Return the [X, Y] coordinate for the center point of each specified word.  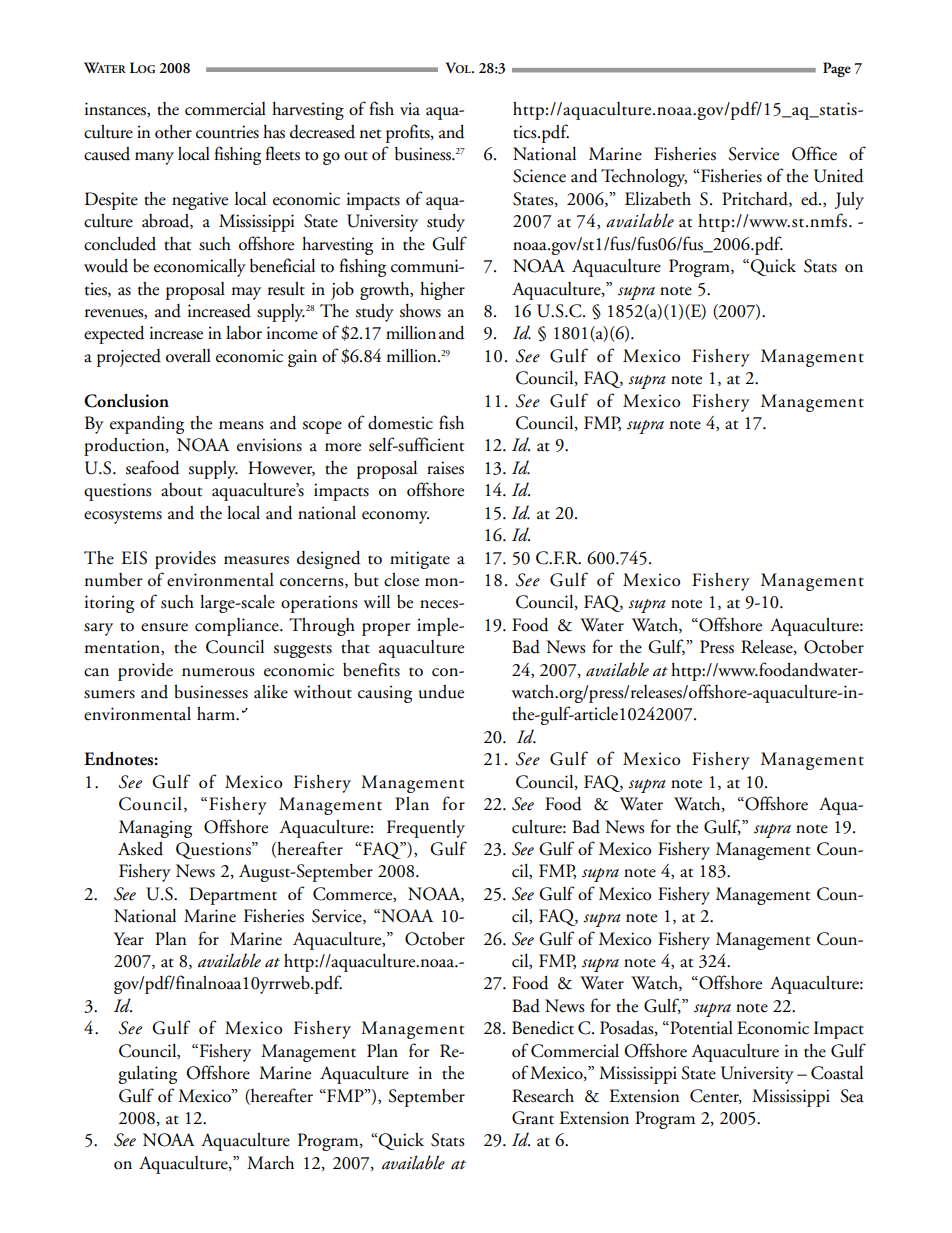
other [173, 132]
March [270, 1163]
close [401, 580]
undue [441, 692]
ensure [164, 627]
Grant [533, 1118]
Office [814, 153]
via [410, 109]
